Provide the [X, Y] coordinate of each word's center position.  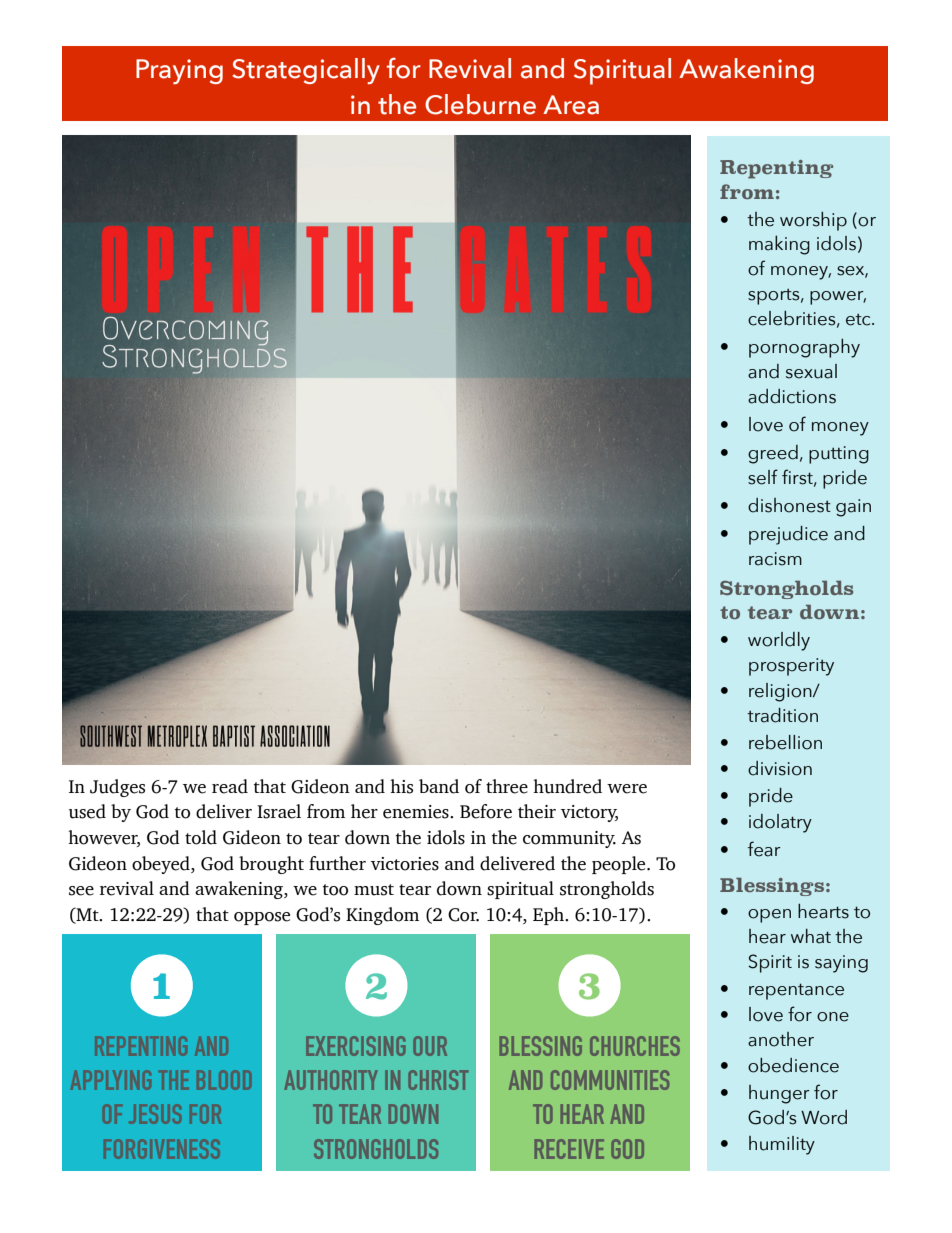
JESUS [155, 1114]
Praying [179, 71]
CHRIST [438, 1080]
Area [571, 105]
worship [813, 221]
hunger [779, 1094]
